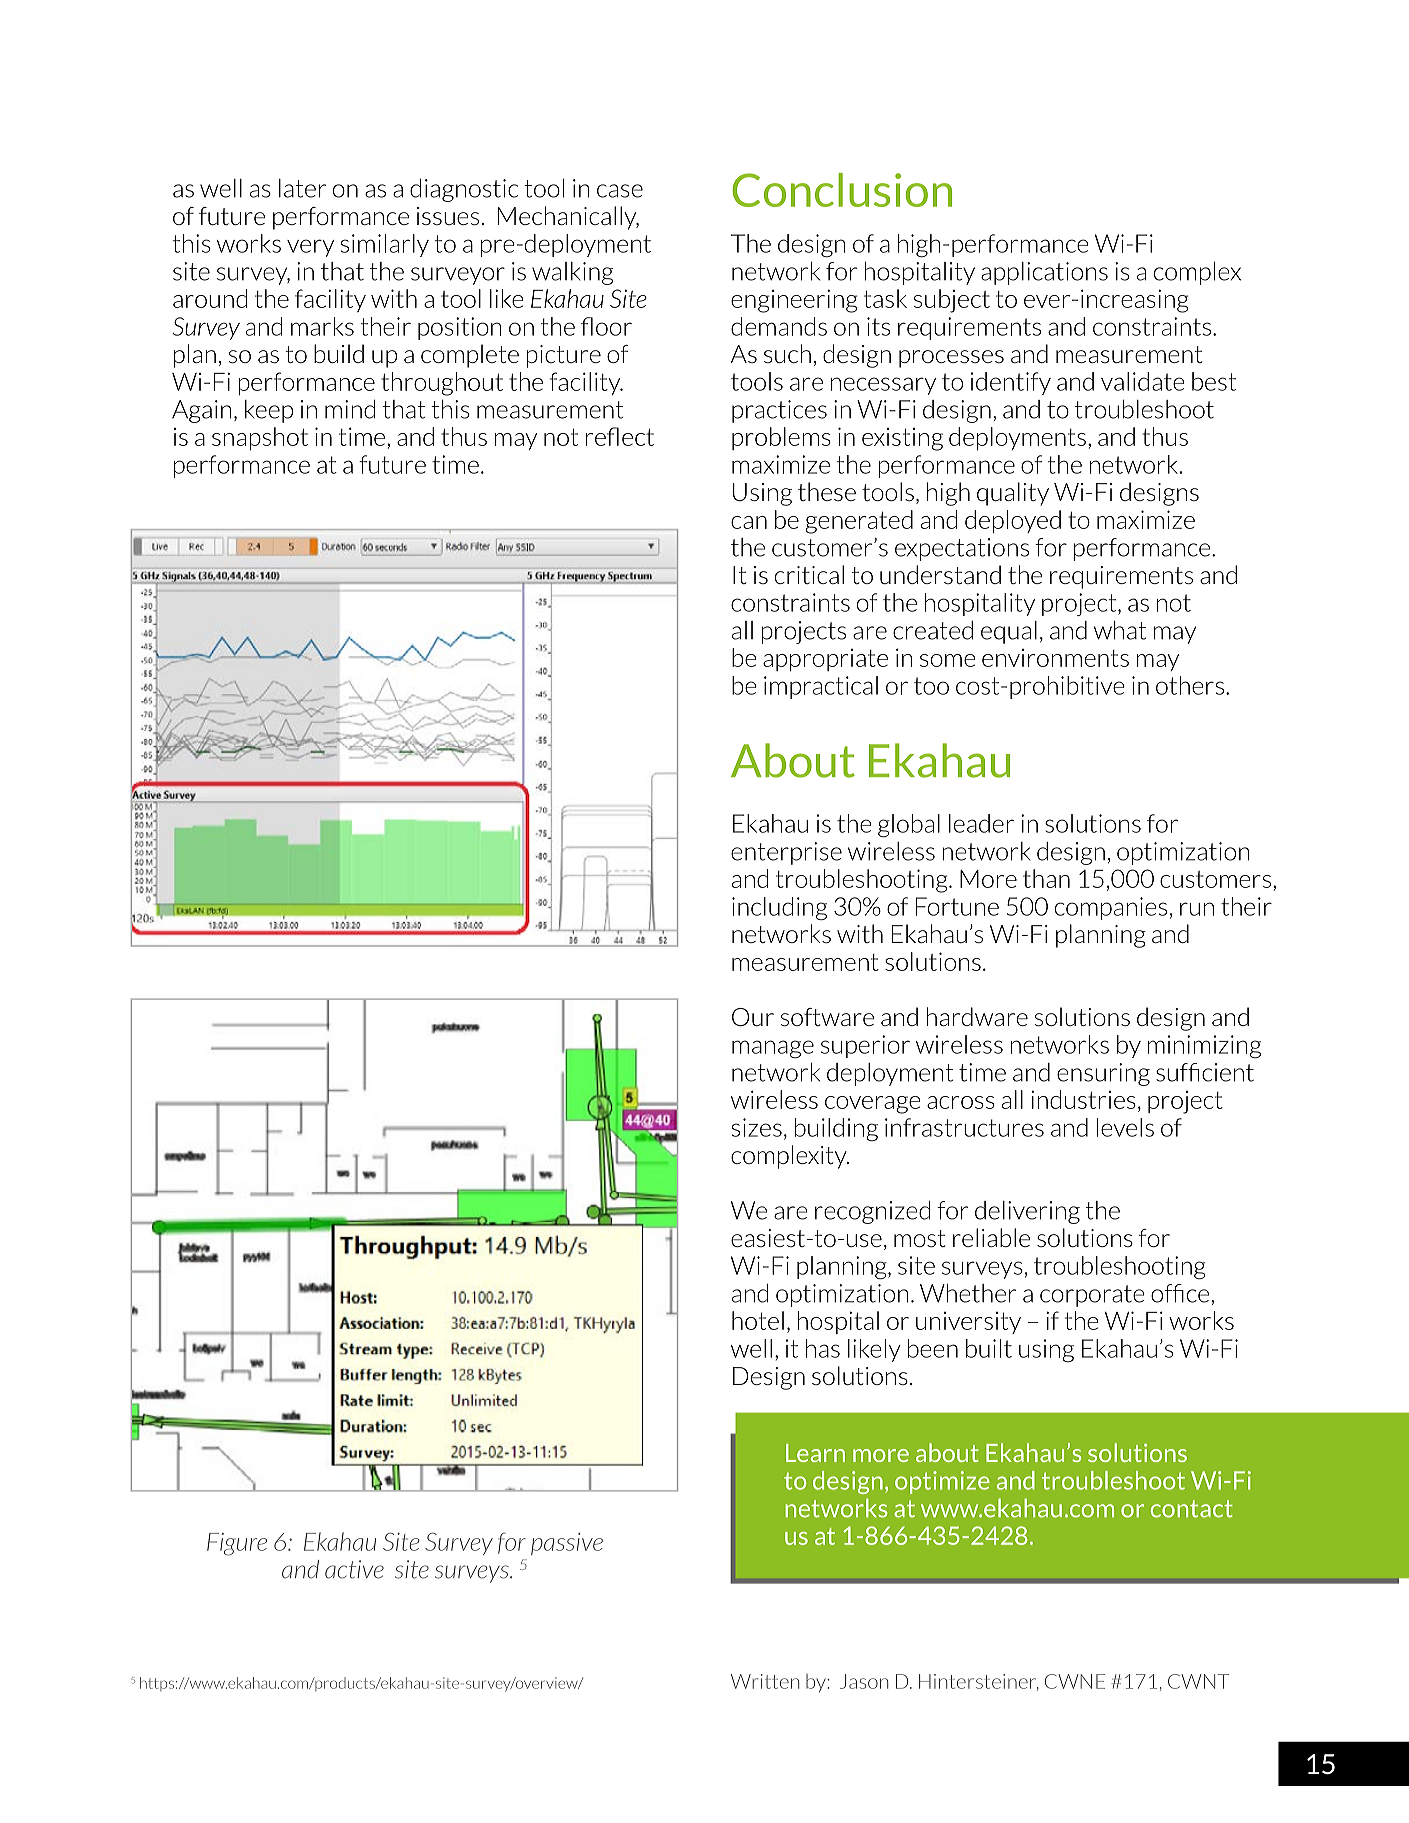 Image resolution: width=1409 pixels, height=1823 pixels. Describe the element at coordinates (1044, 273) in the screenshot. I see `applications` at that location.
